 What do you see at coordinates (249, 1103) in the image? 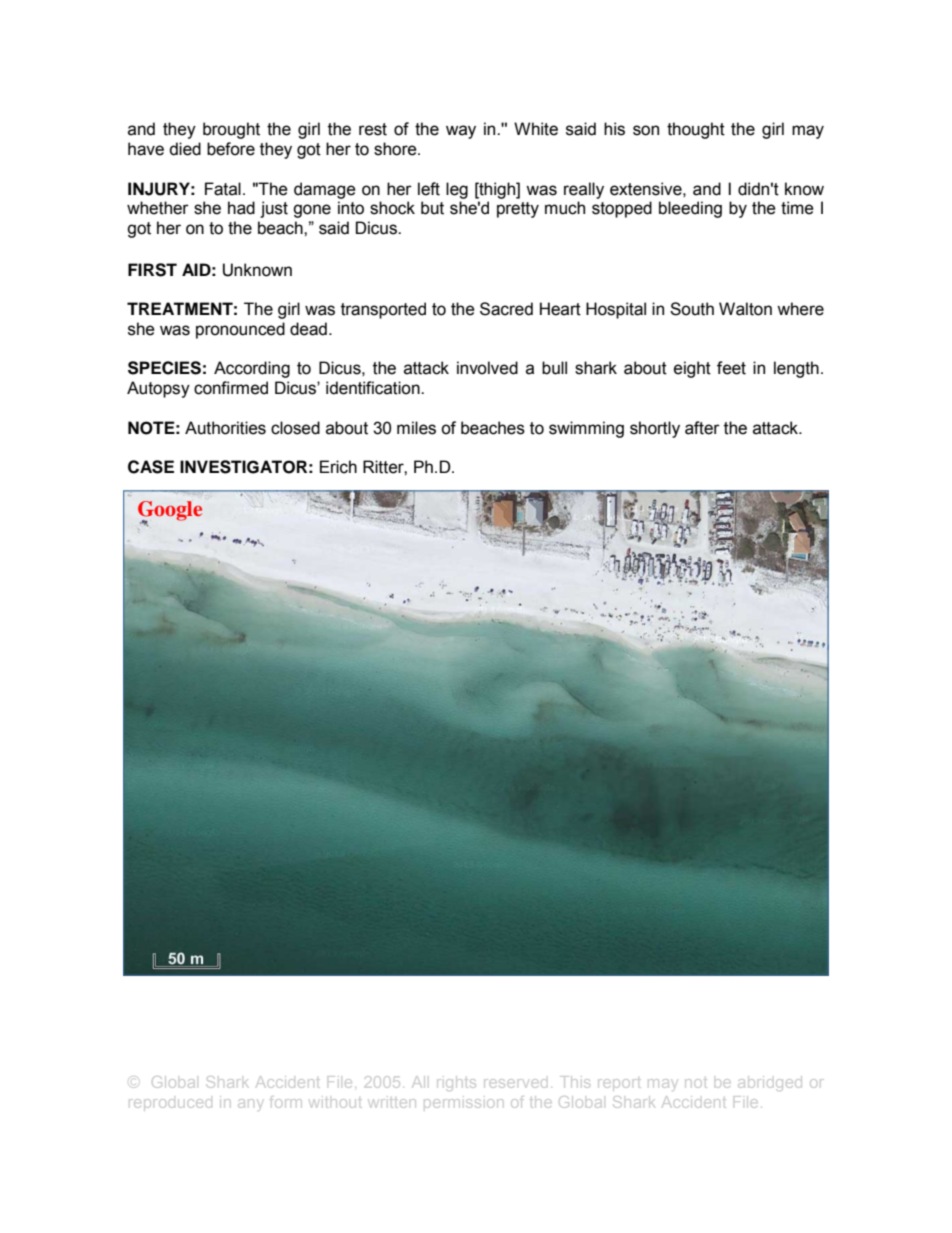
I see `any` at bounding box center [249, 1103].
